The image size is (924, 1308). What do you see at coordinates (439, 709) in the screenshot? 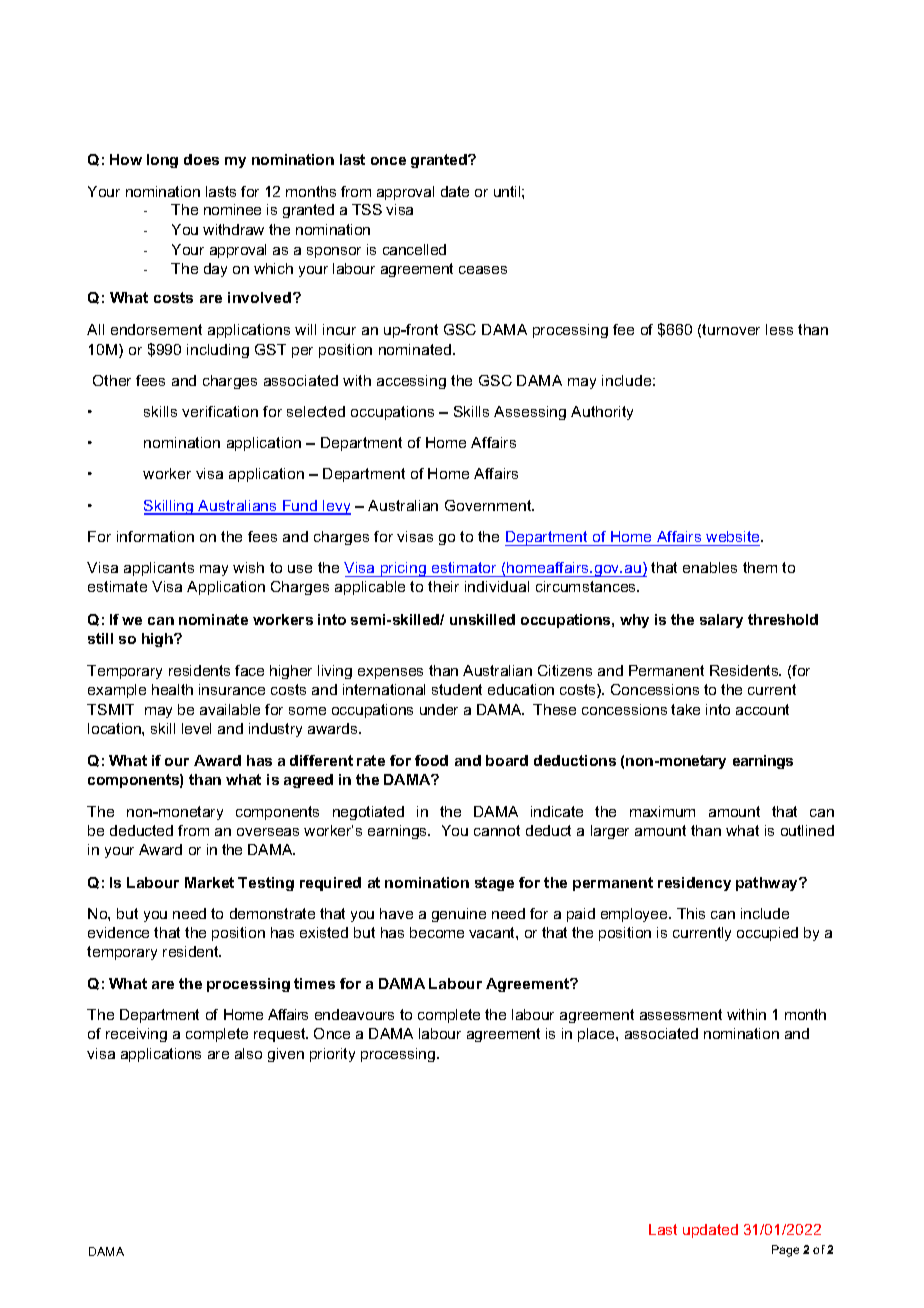
I see `under` at bounding box center [439, 709].
